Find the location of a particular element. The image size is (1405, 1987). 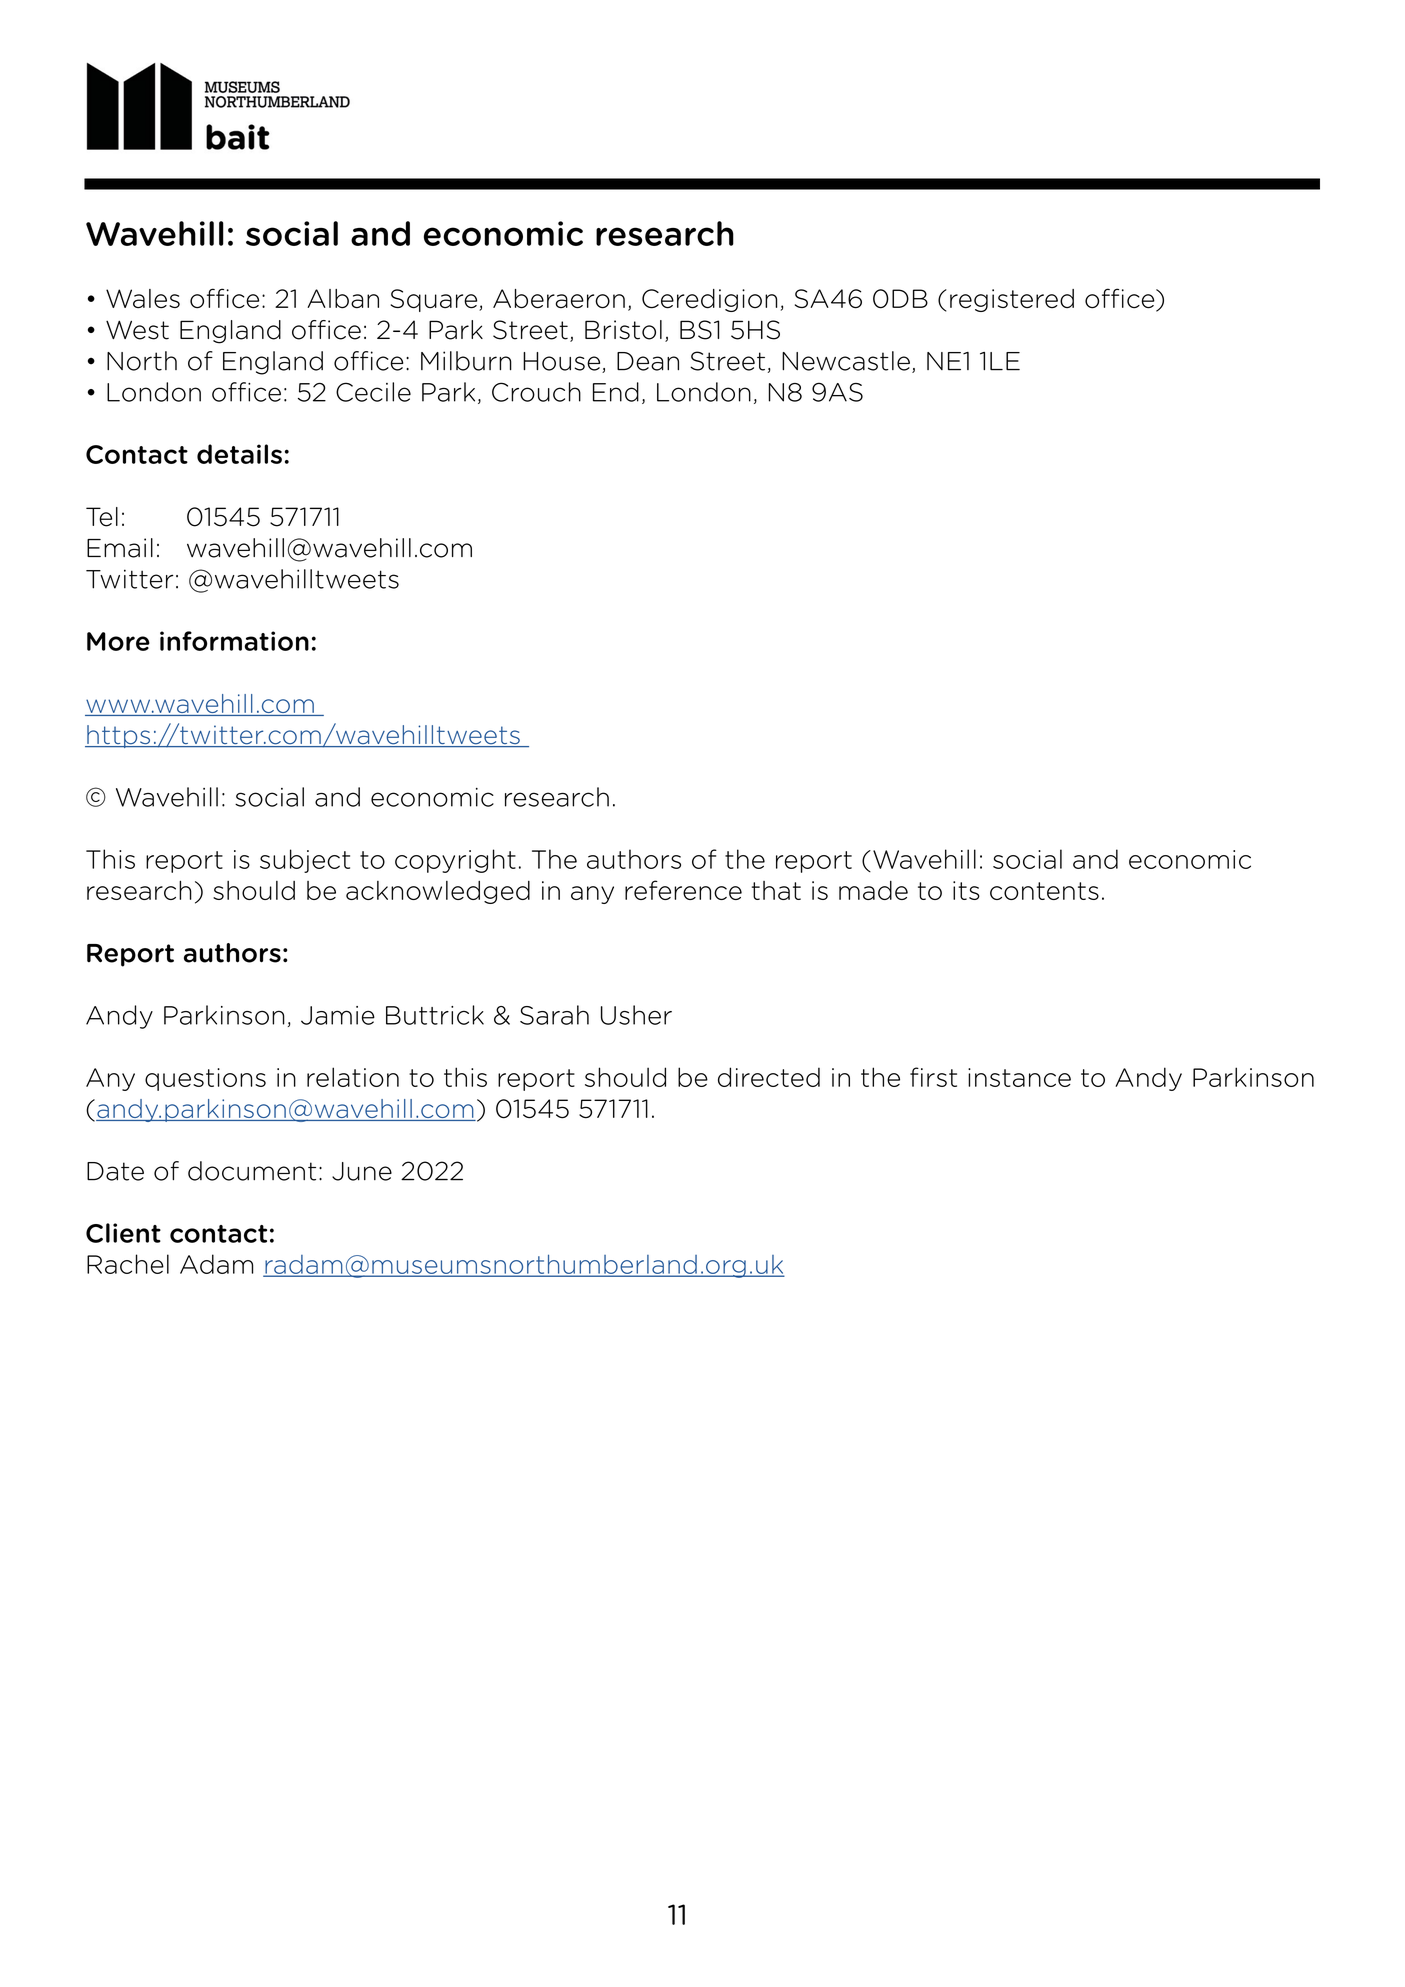

subject is located at coordinates (305, 861).
